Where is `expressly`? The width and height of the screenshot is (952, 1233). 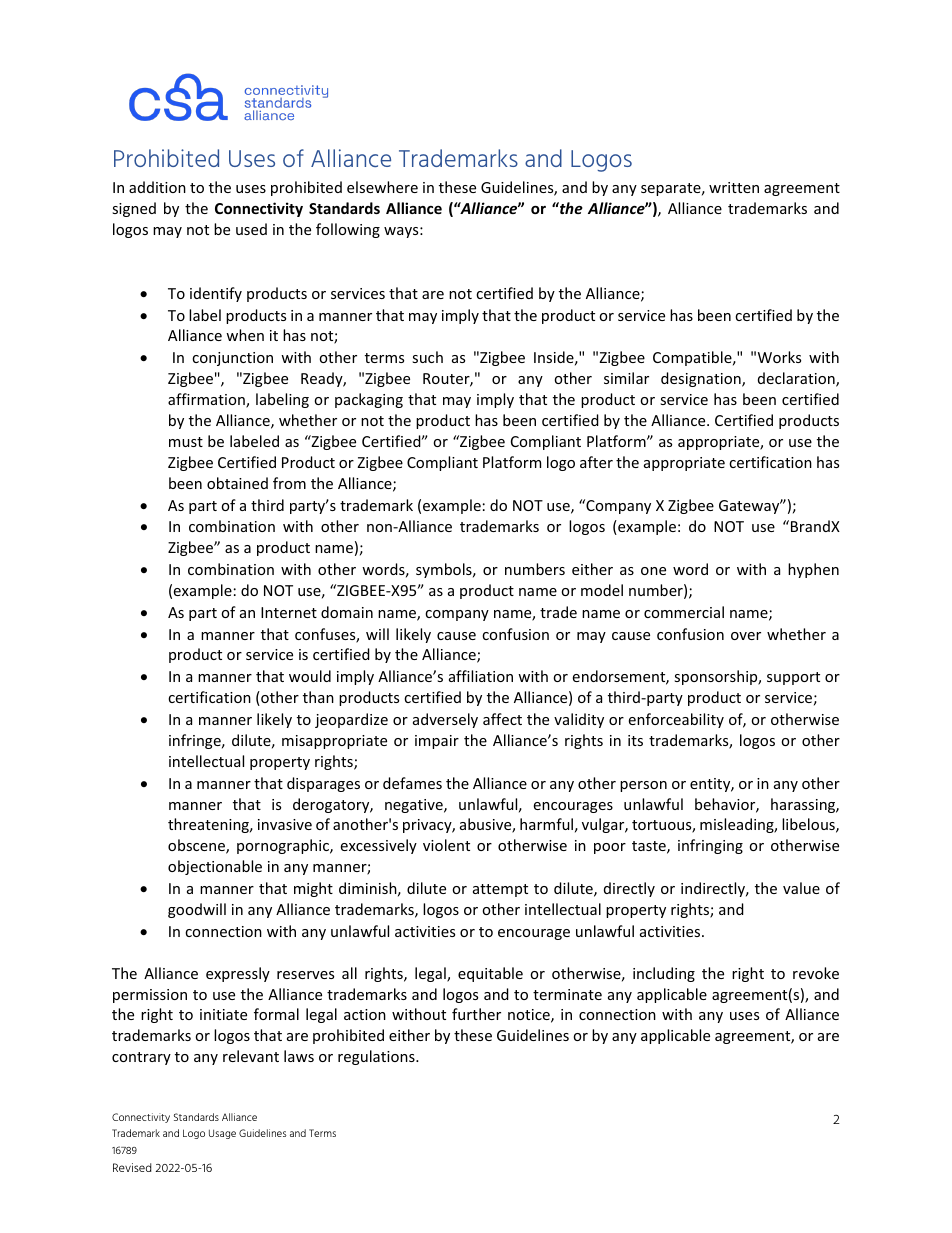 expressly is located at coordinates (238, 974).
